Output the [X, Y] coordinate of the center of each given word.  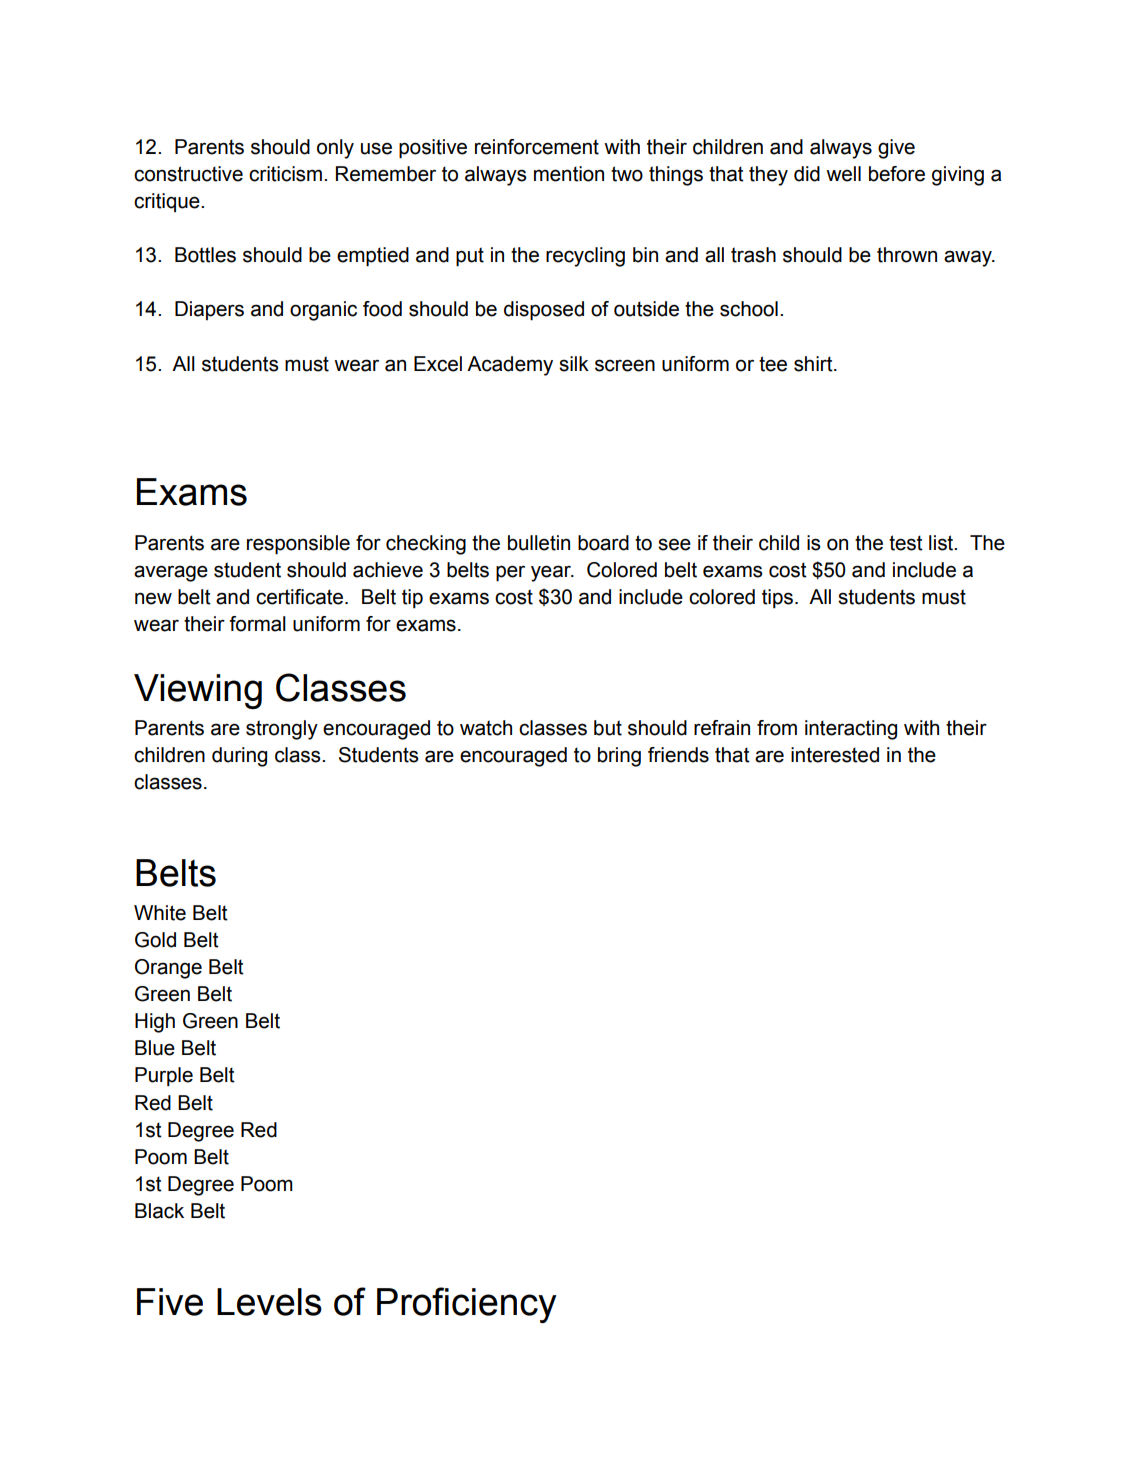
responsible [298, 545]
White [160, 913]
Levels [269, 1302]
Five [170, 1302]
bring [619, 757]
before [897, 174]
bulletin [539, 543]
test [906, 543]
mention [569, 174]
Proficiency [467, 1305]
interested [835, 755]
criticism [285, 174]
